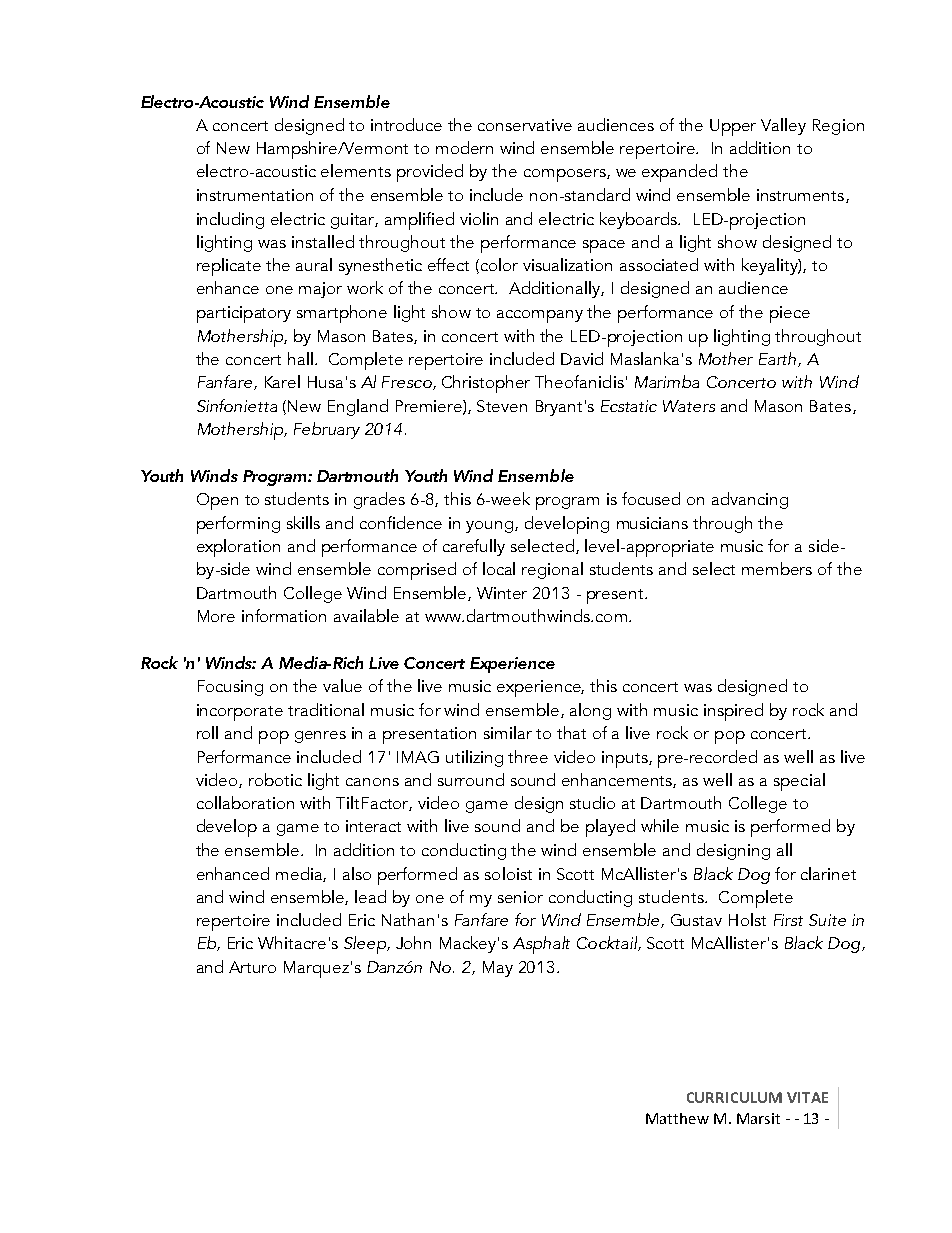 Image resolution: width=952 pixels, height=1233 pixels. What do you see at coordinates (750, 500) in the screenshot?
I see `advancing` at bounding box center [750, 500].
